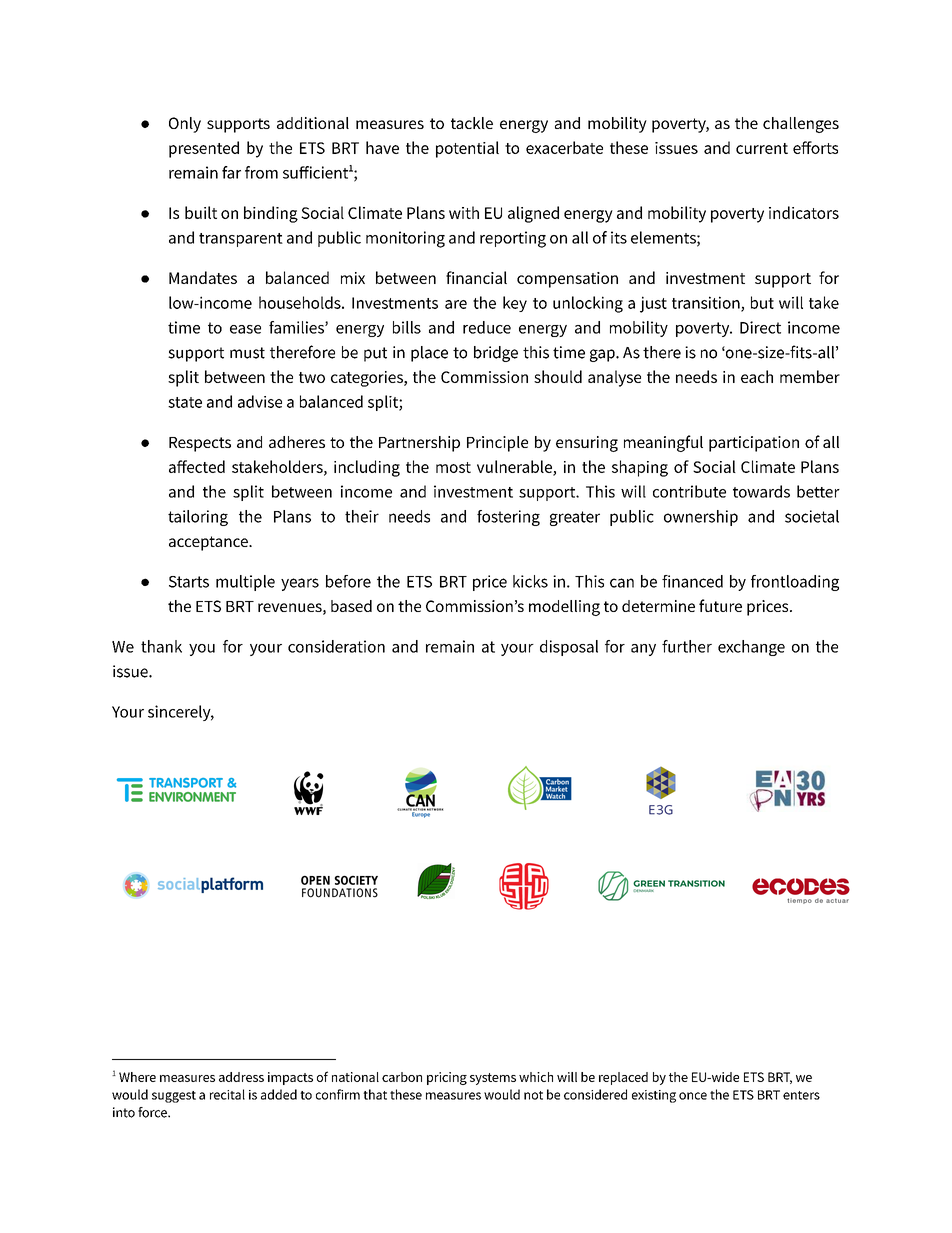  I want to click on presented, so click(204, 149).
